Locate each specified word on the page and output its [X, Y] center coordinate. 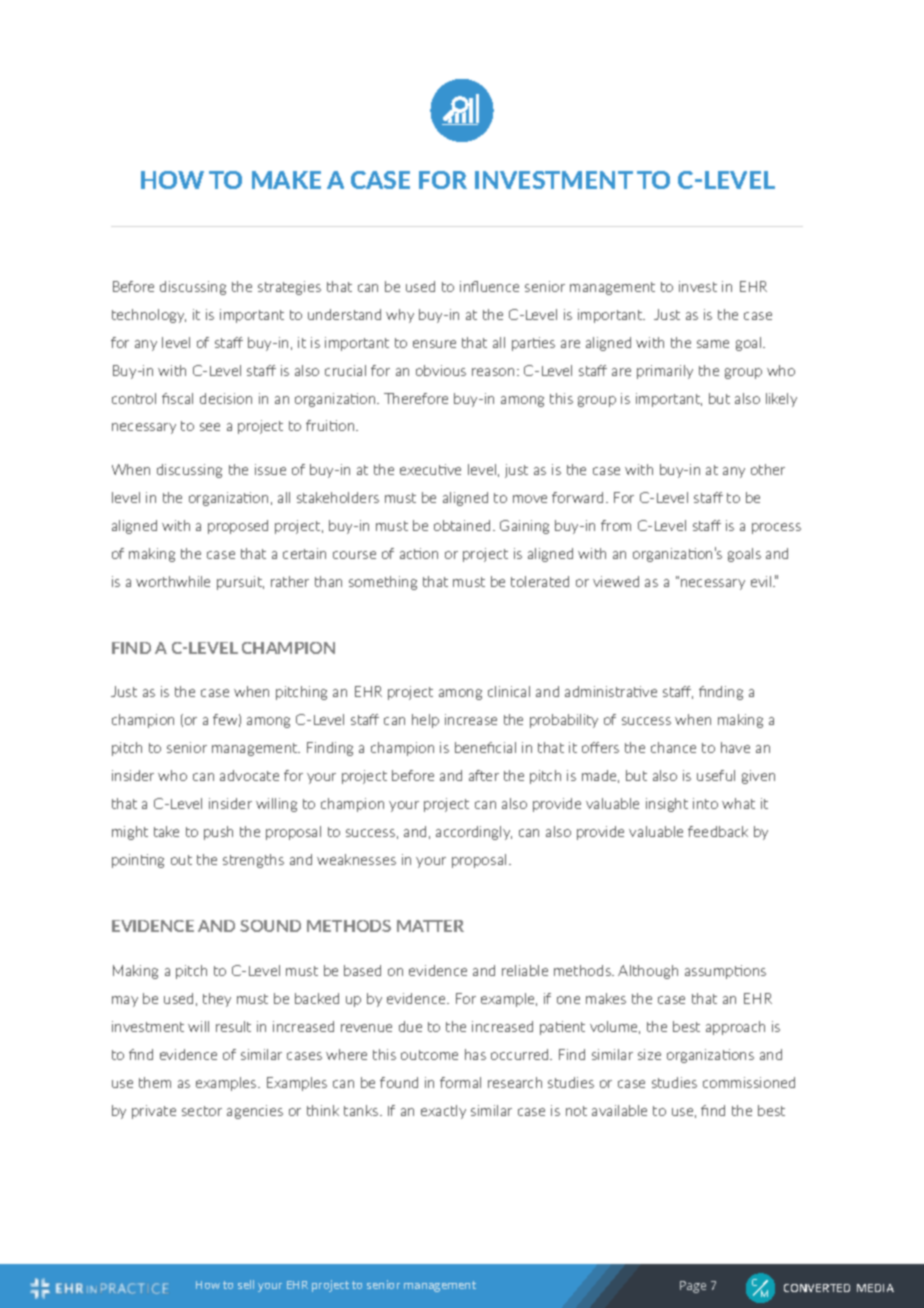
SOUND [270, 926]
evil [762, 581]
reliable [525, 970]
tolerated [540, 581]
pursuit [240, 583]
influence [489, 286]
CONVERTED [817, 1288]
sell [246, 1284]
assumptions [725, 972]
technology [149, 316]
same [713, 344]
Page [693, 1287]
